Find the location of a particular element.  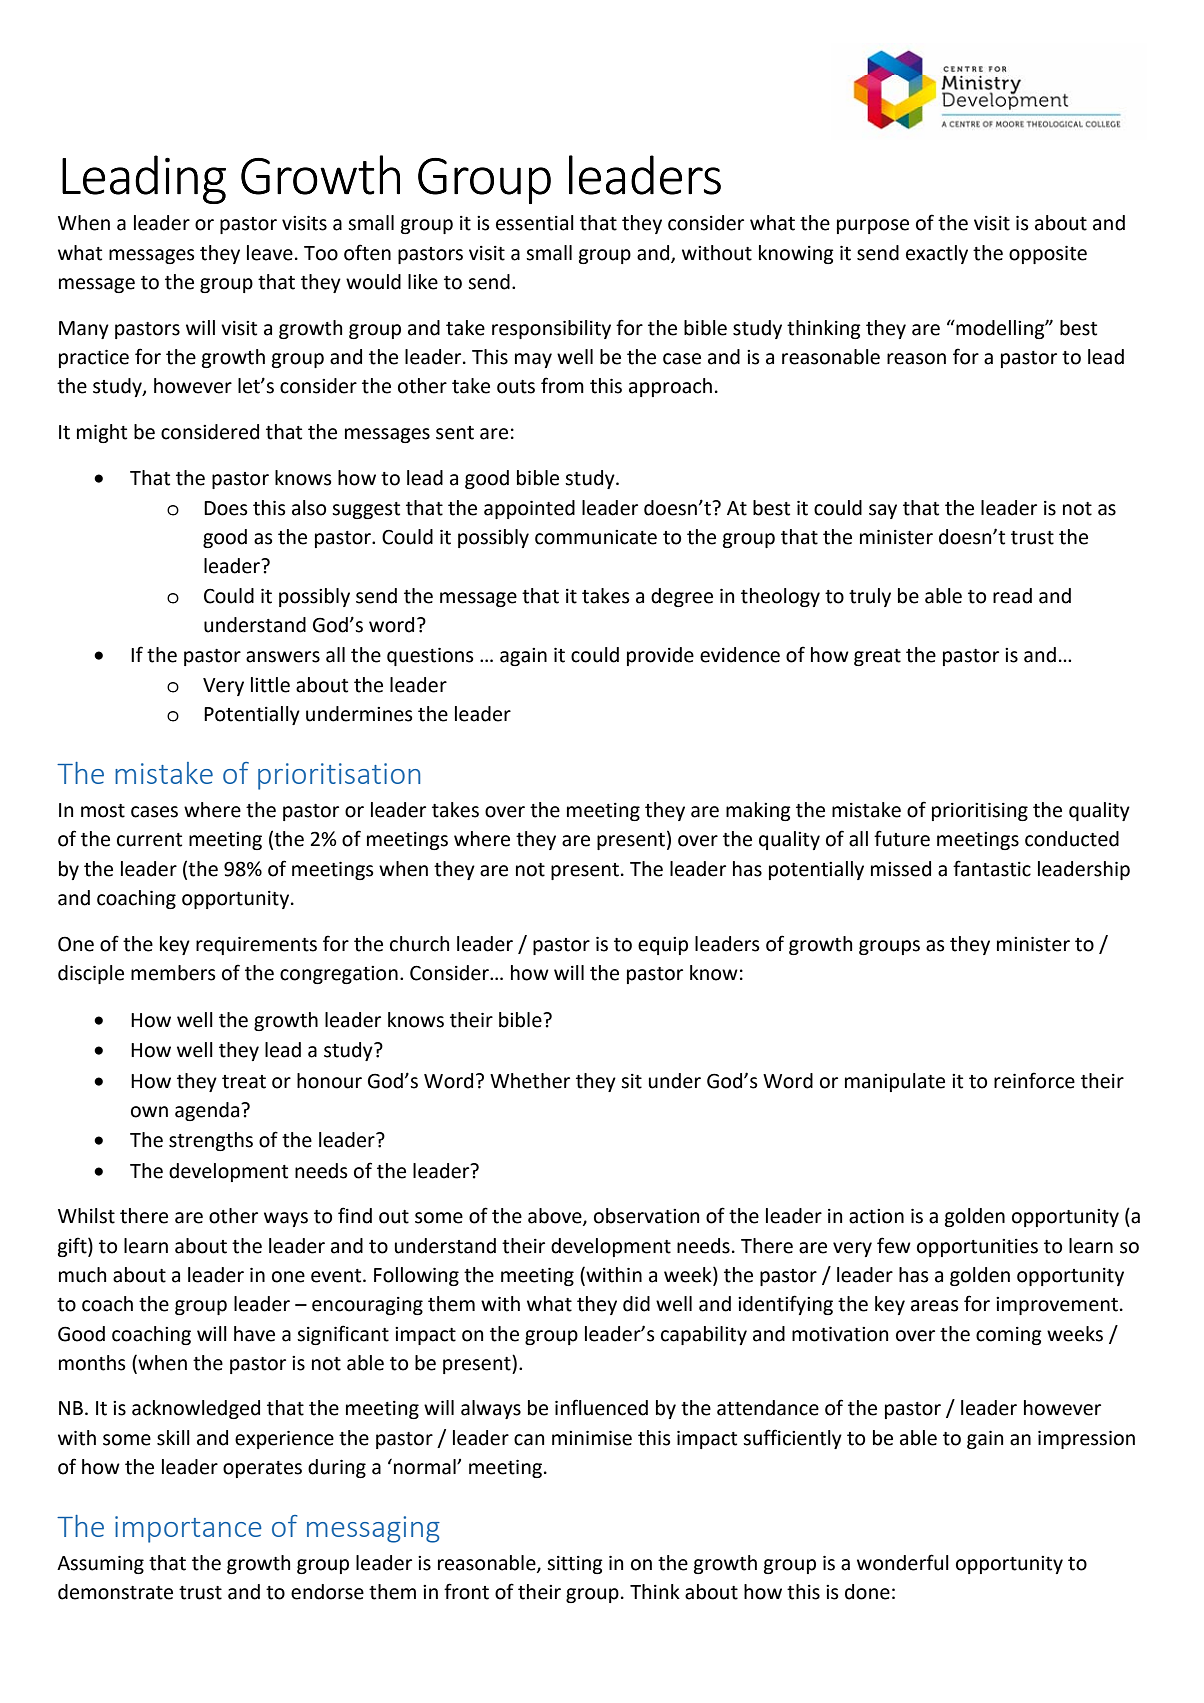

leave is located at coordinates (270, 253).
